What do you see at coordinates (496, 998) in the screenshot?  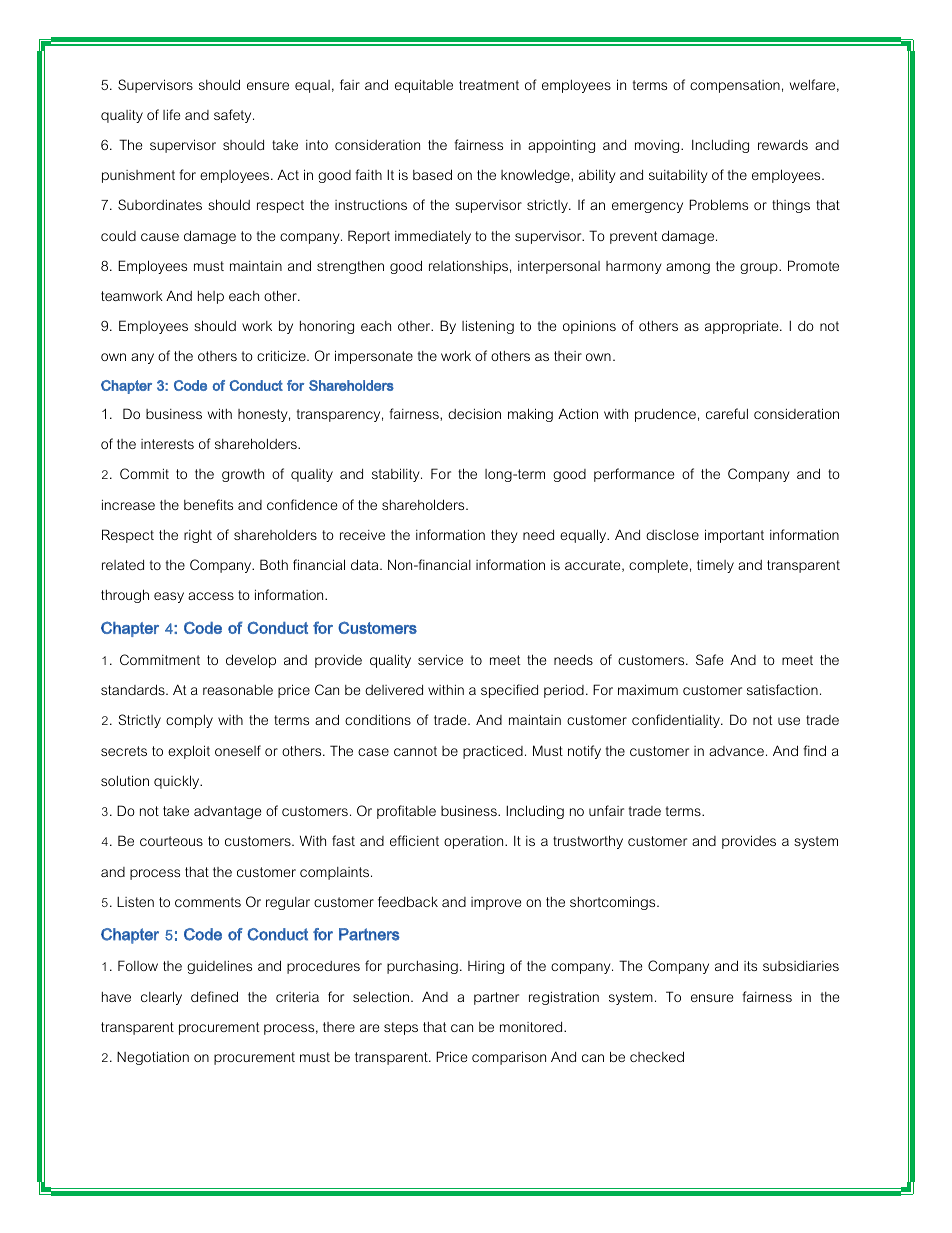 I see `partner` at bounding box center [496, 998].
